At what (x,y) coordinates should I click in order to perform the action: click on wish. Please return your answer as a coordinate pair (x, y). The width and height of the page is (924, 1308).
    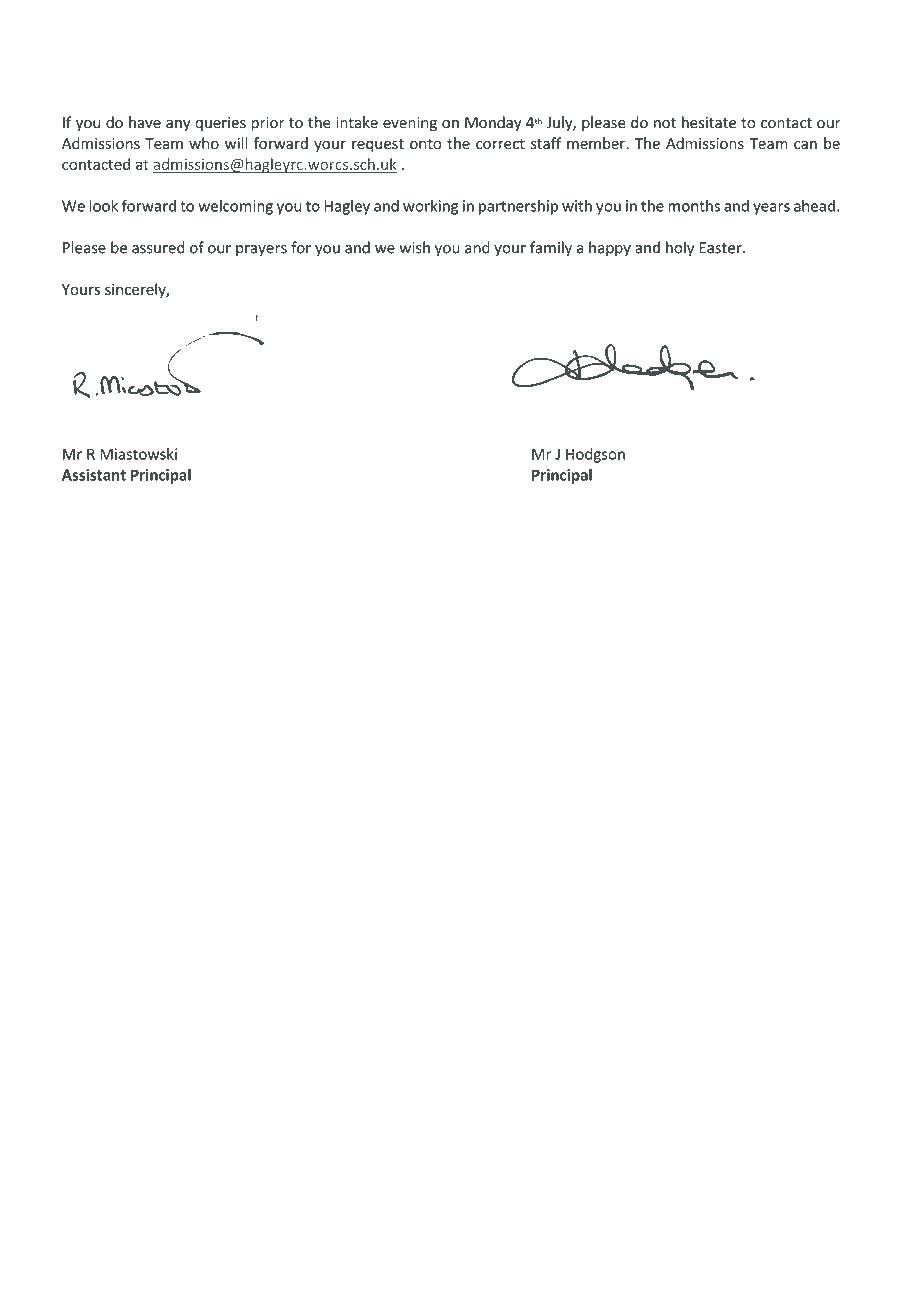
    Looking at the image, I should click on (414, 247).
